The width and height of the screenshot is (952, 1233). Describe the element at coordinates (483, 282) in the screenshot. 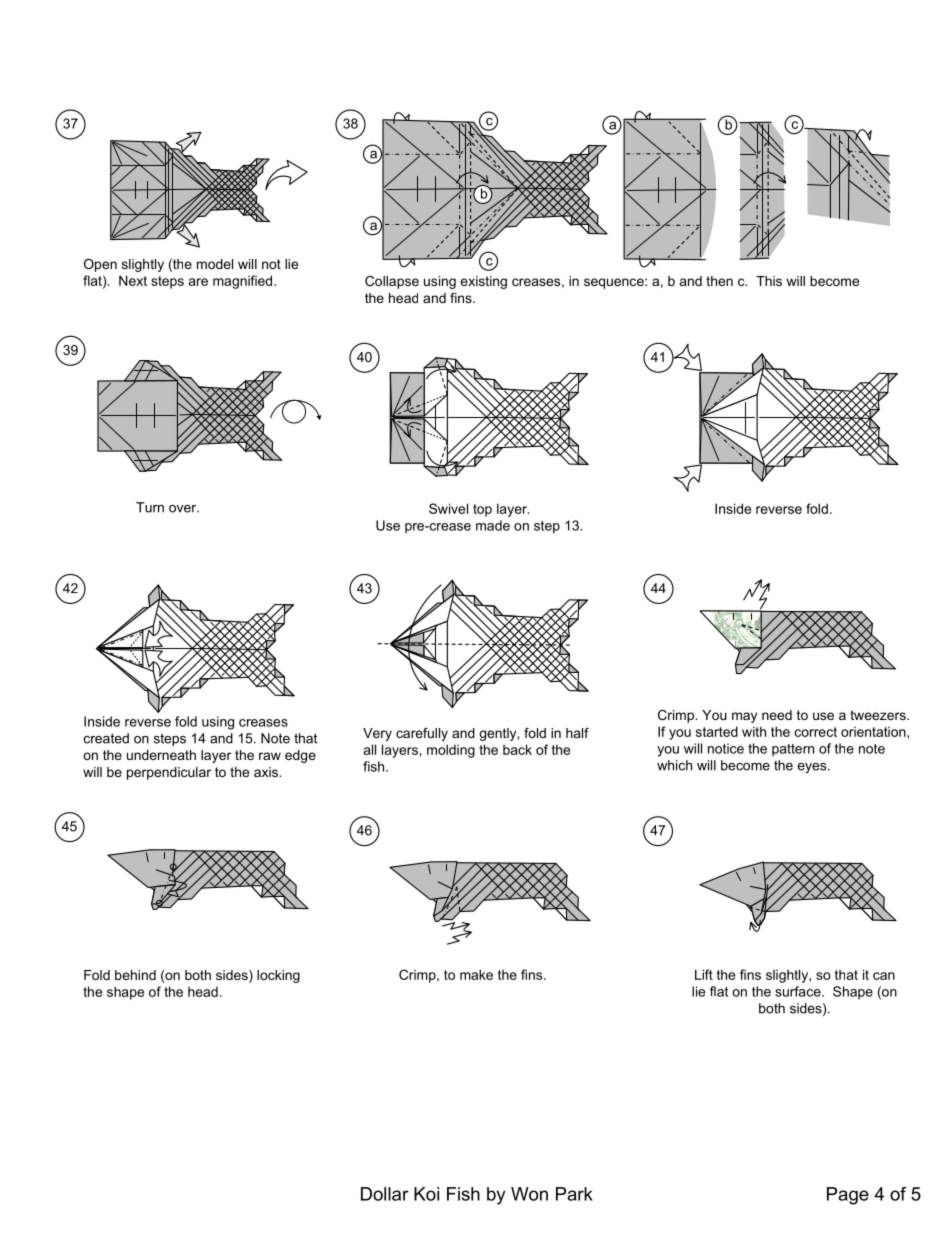

I see `existing` at that location.
